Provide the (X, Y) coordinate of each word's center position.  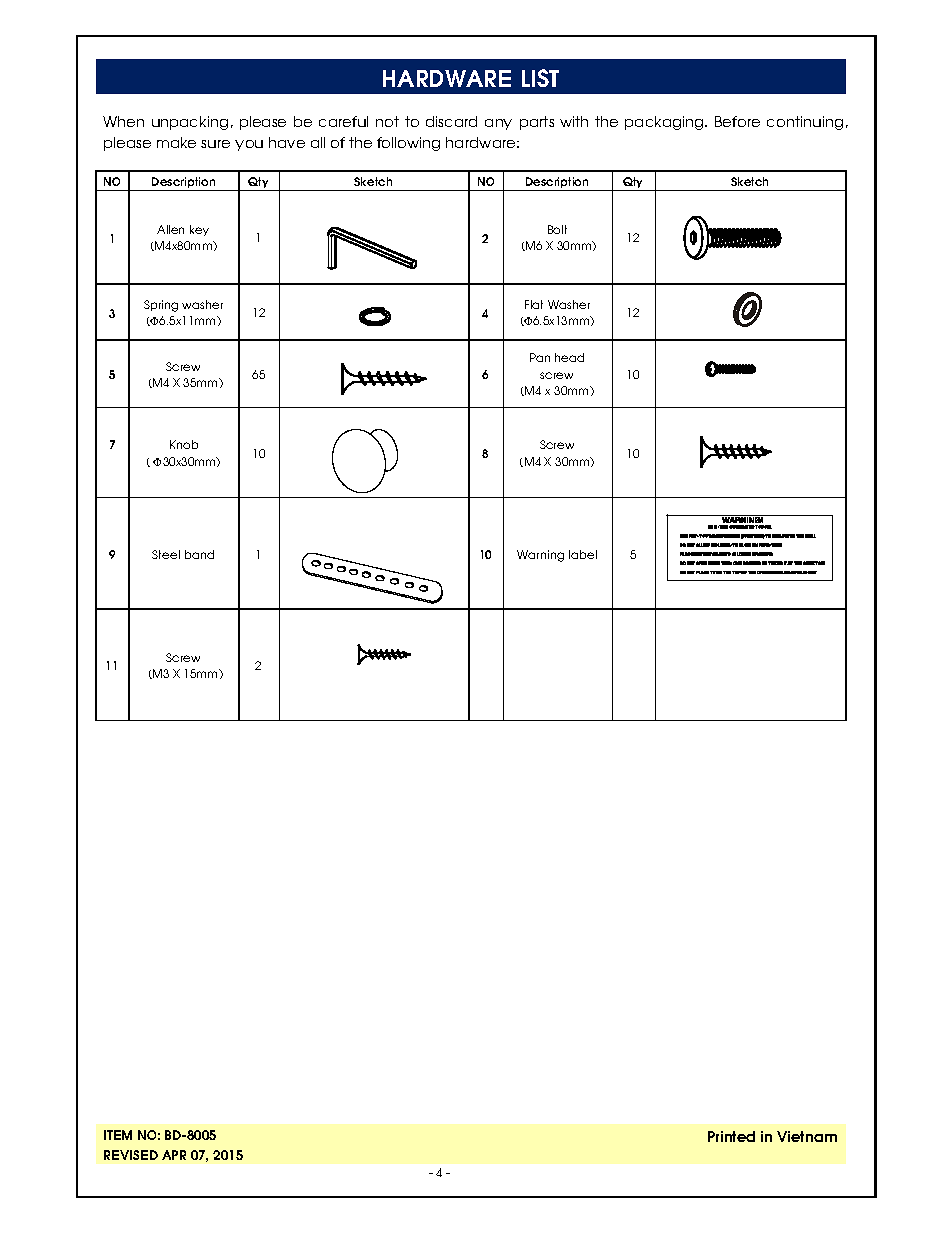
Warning (540, 556)
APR (174, 1155)
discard (451, 121)
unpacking (190, 123)
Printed (731, 1136)
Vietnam (807, 1136)
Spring (161, 306)
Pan (540, 357)
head (569, 357)
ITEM (118, 1135)
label (583, 554)
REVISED (131, 1155)
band (199, 554)
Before (737, 121)
